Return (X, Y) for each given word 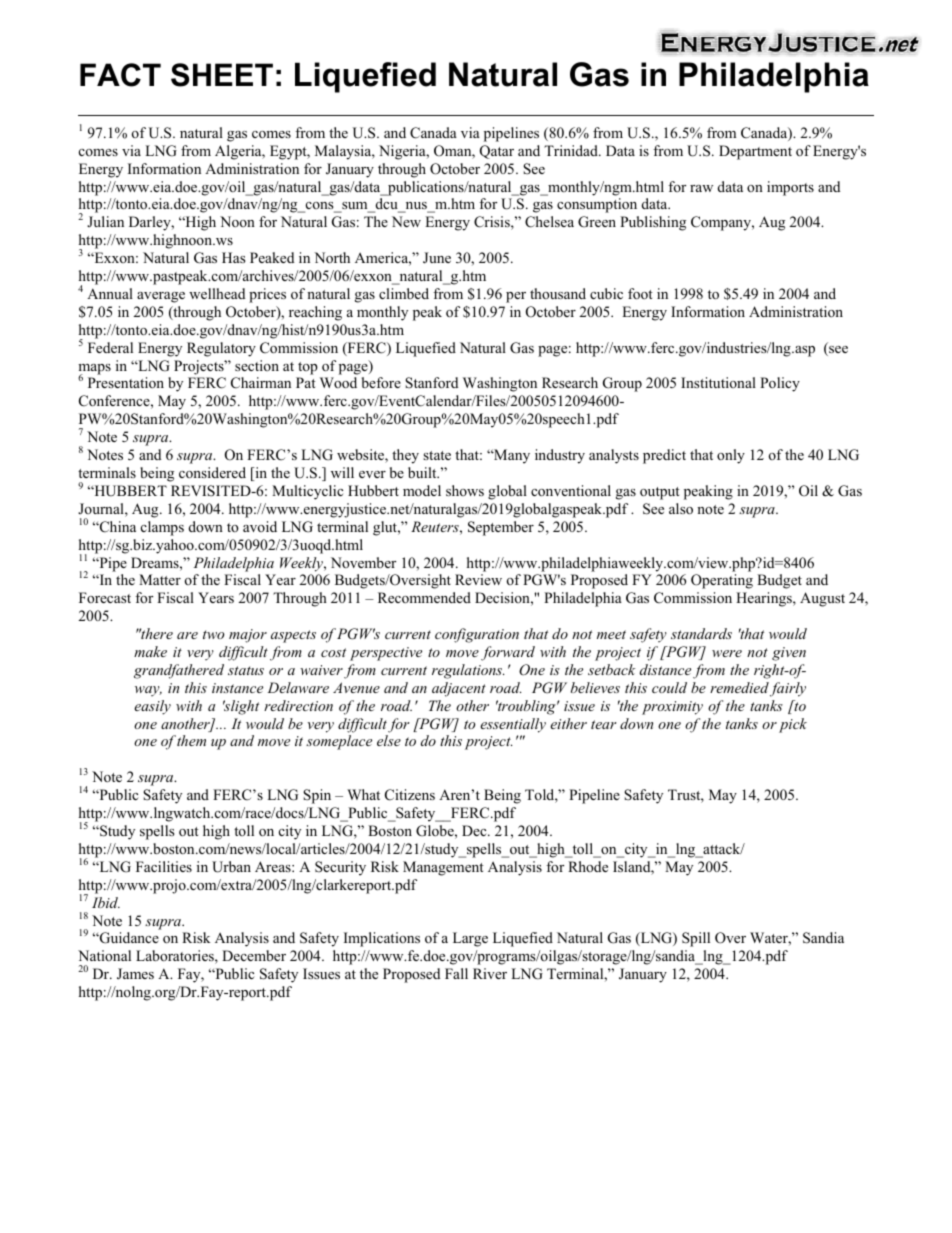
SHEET (222, 75)
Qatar (497, 152)
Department (755, 152)
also (681, 508)
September (501, 528)
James (135, 974)
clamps (162, 528)
